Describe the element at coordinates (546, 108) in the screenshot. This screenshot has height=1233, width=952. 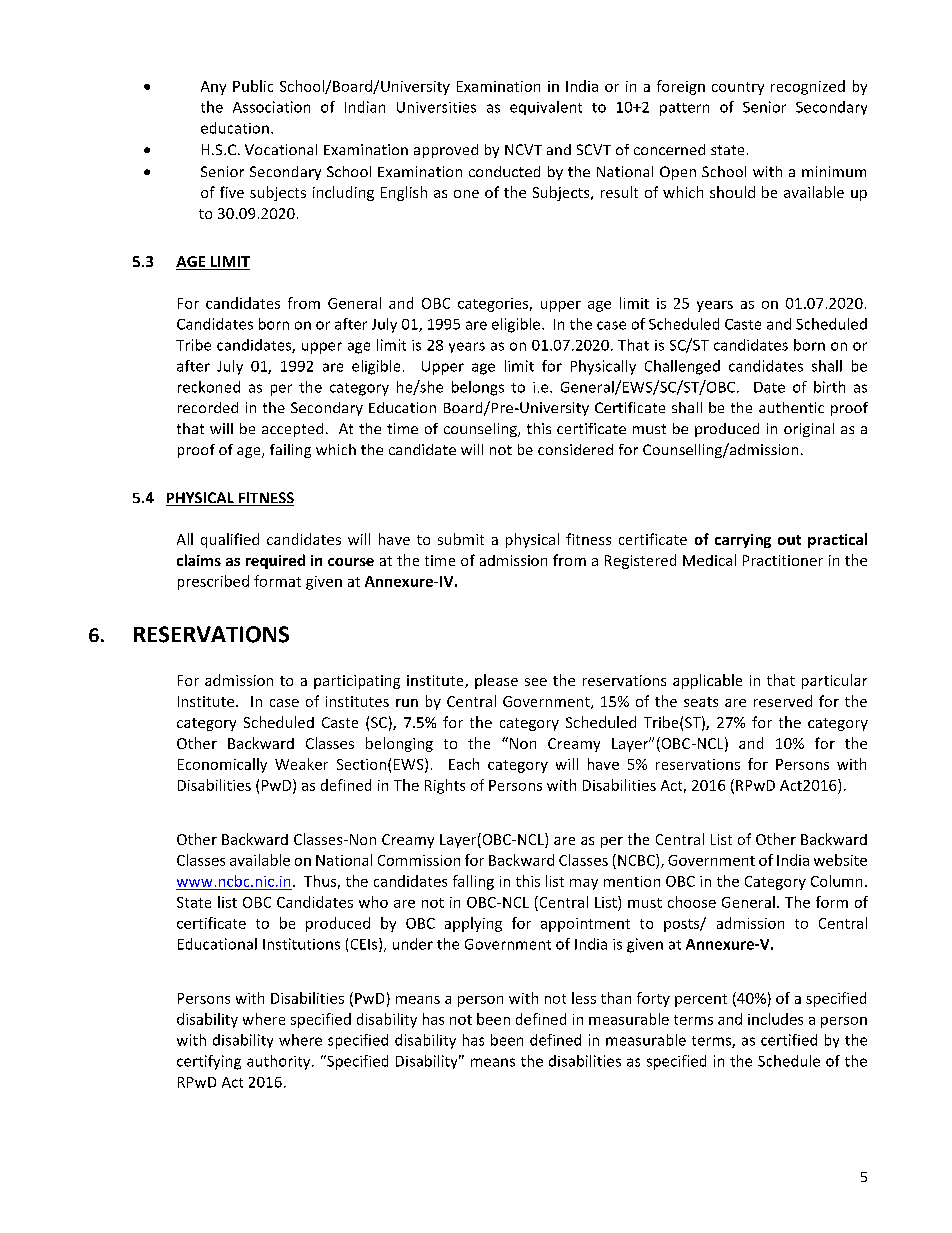
I see `equivalent` at that location.
